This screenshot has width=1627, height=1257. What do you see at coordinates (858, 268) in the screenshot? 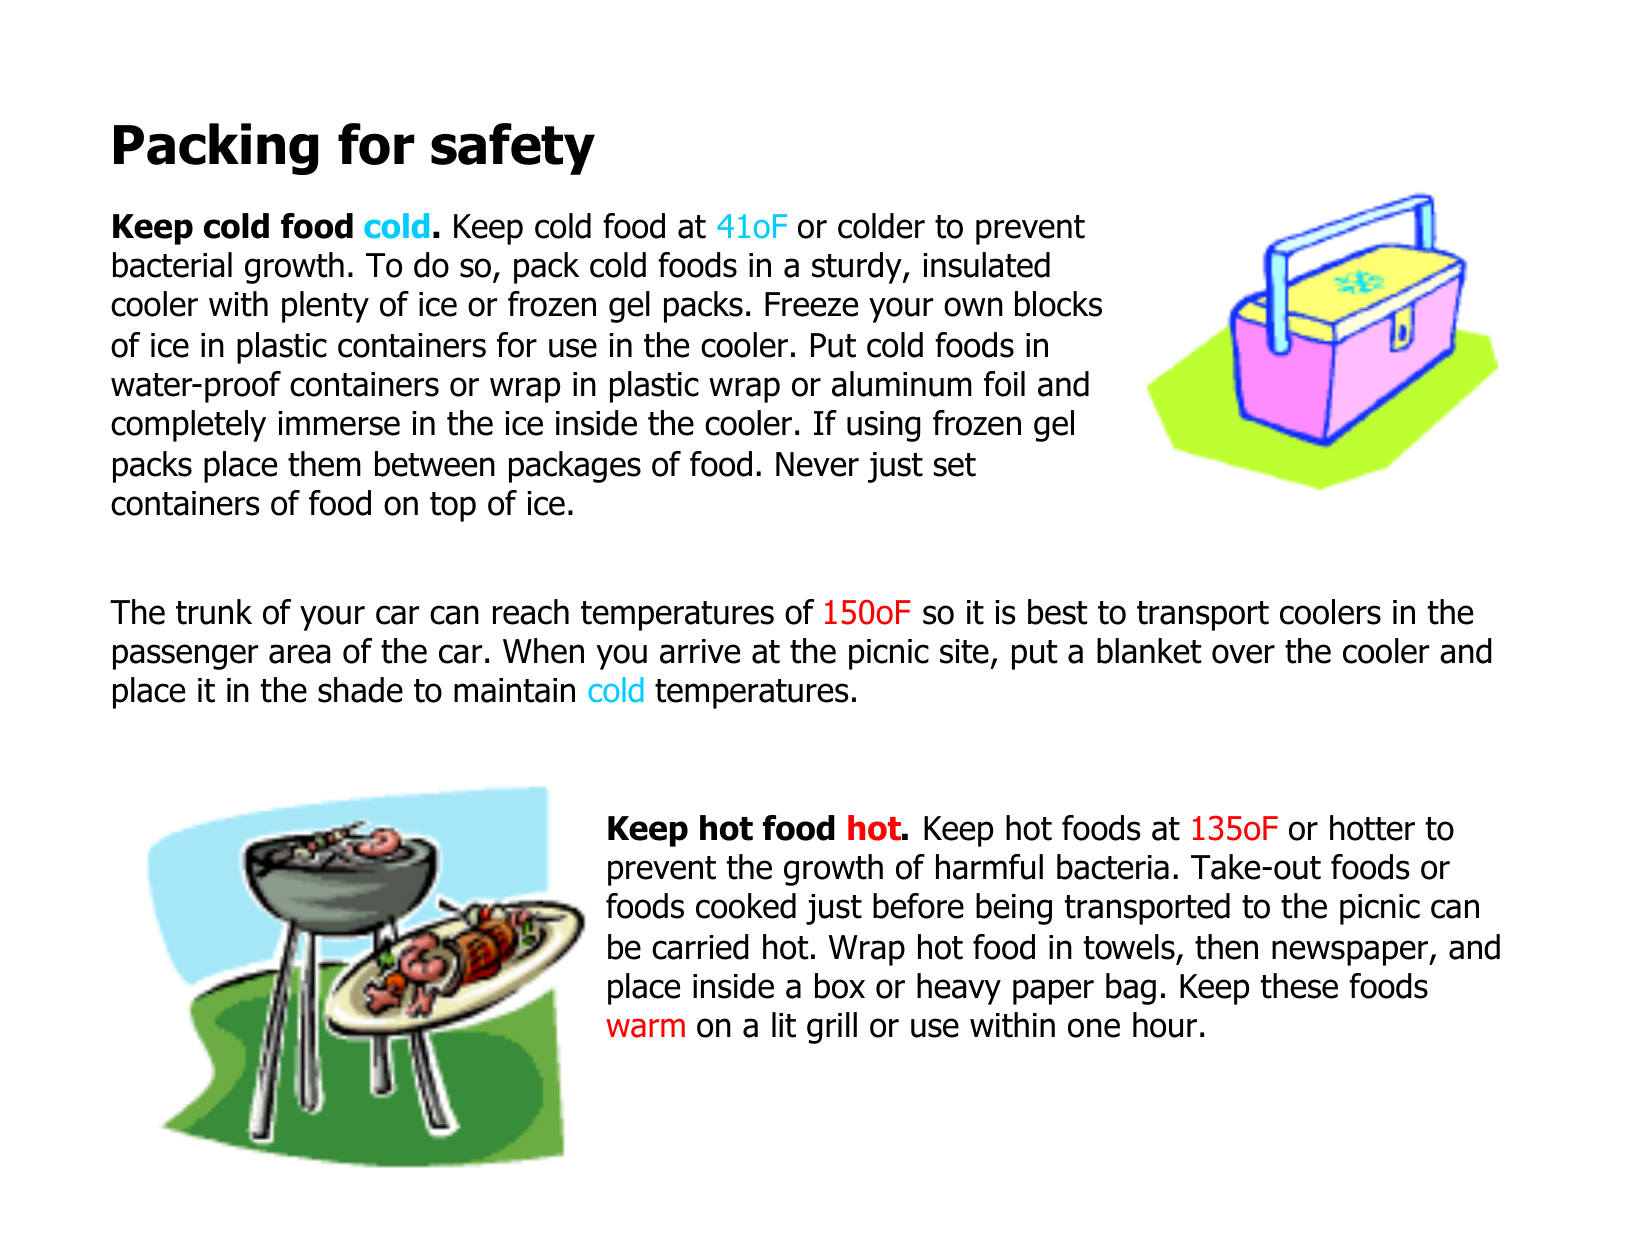
I see `sturdy` at bounding box center [858, 268].
